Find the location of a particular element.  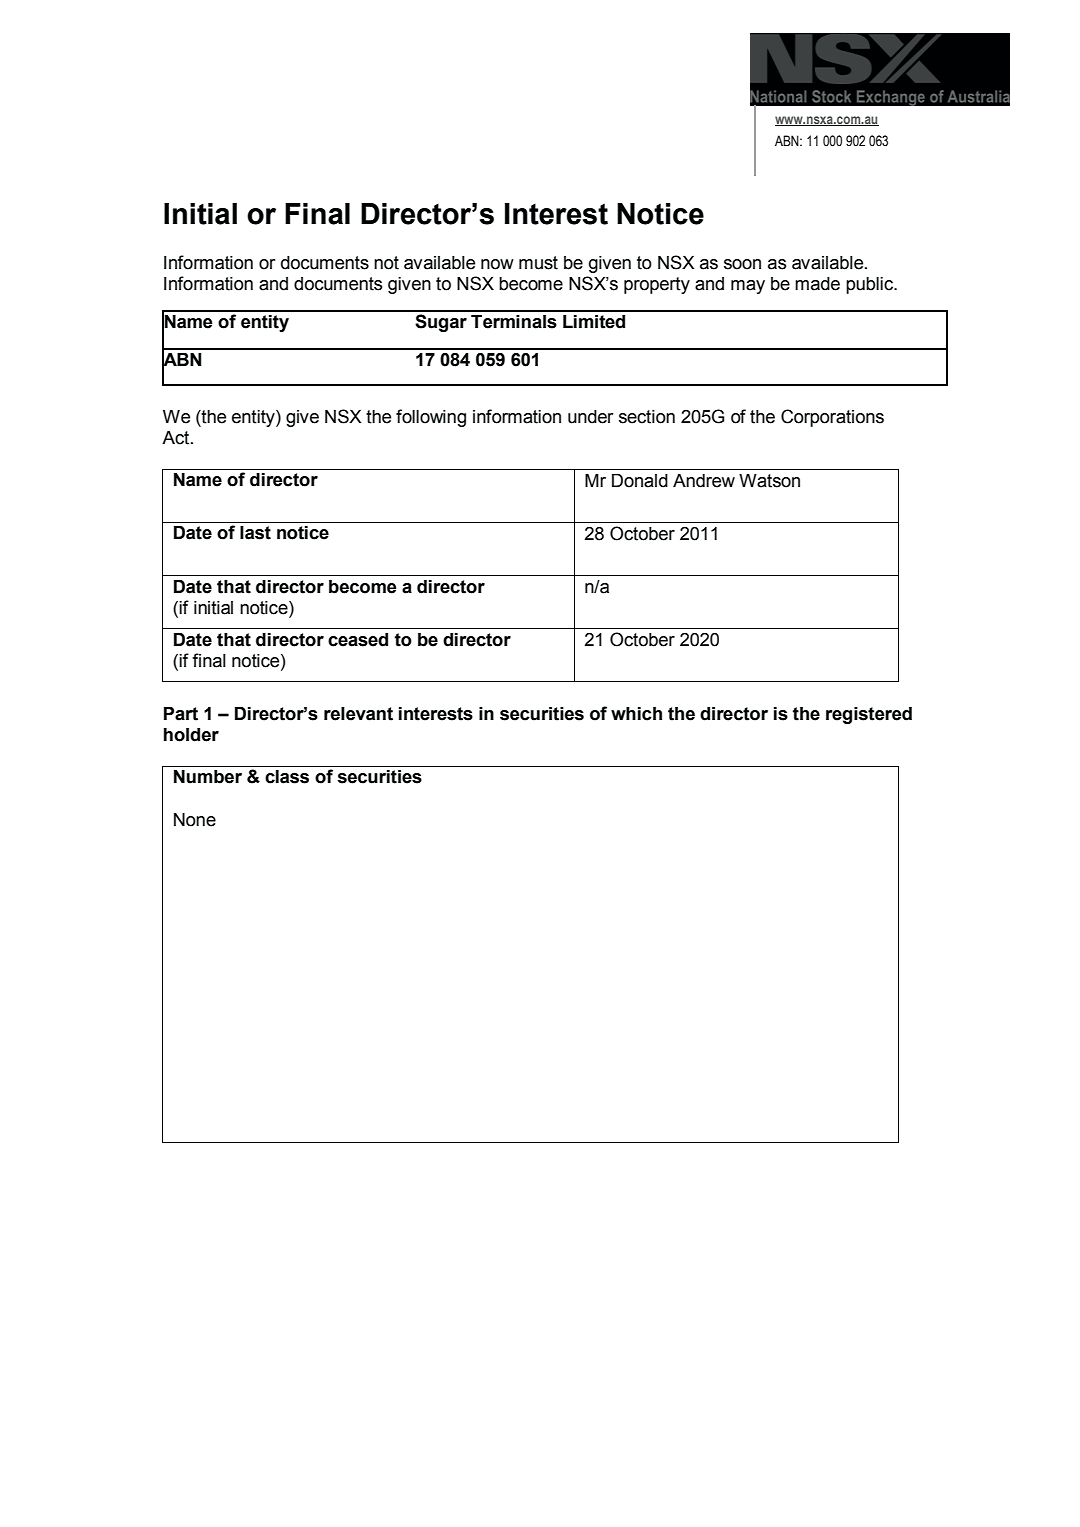

made is located at coordinates (817, 284).
